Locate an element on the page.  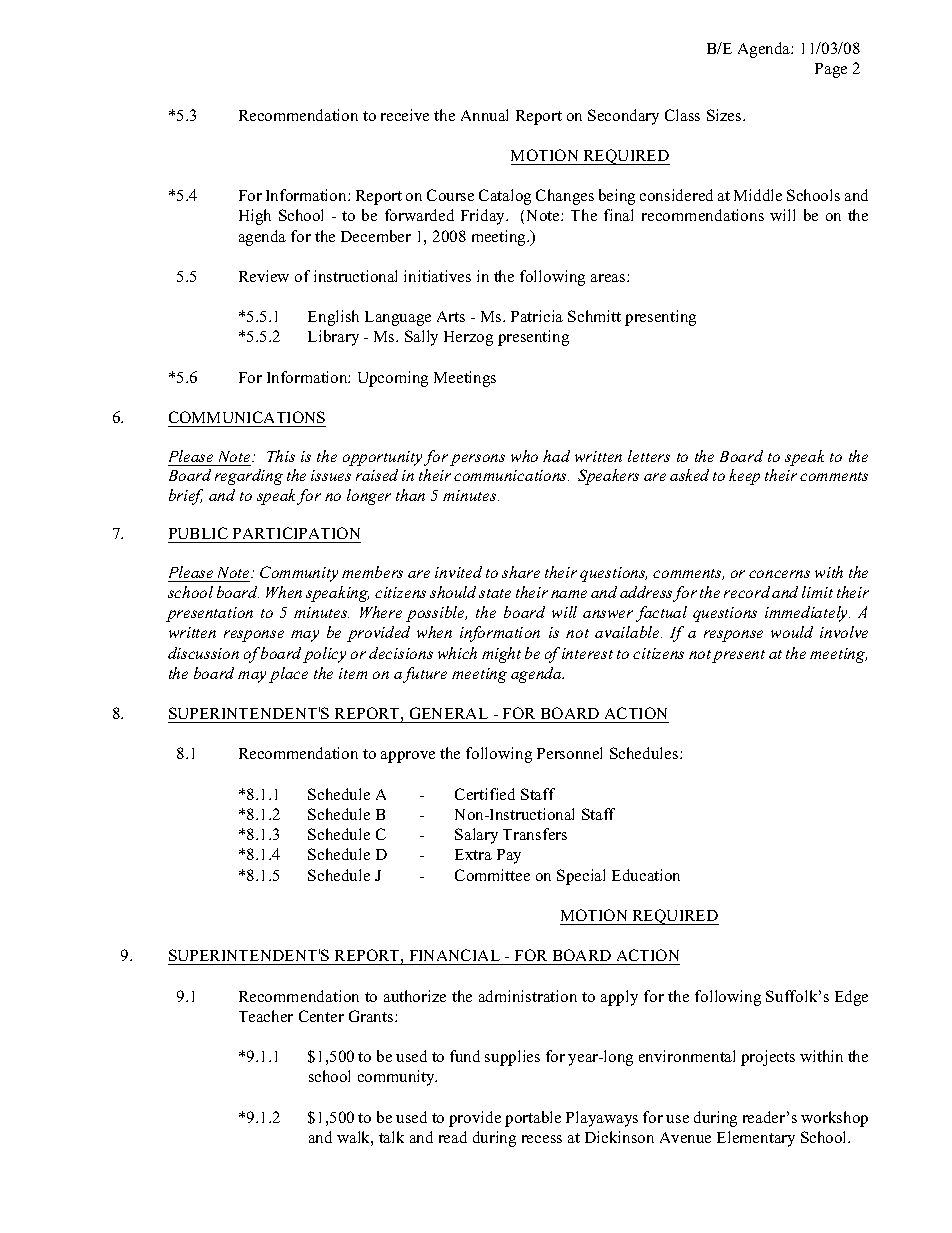
Sizes is located at coordinates (725, 115).
